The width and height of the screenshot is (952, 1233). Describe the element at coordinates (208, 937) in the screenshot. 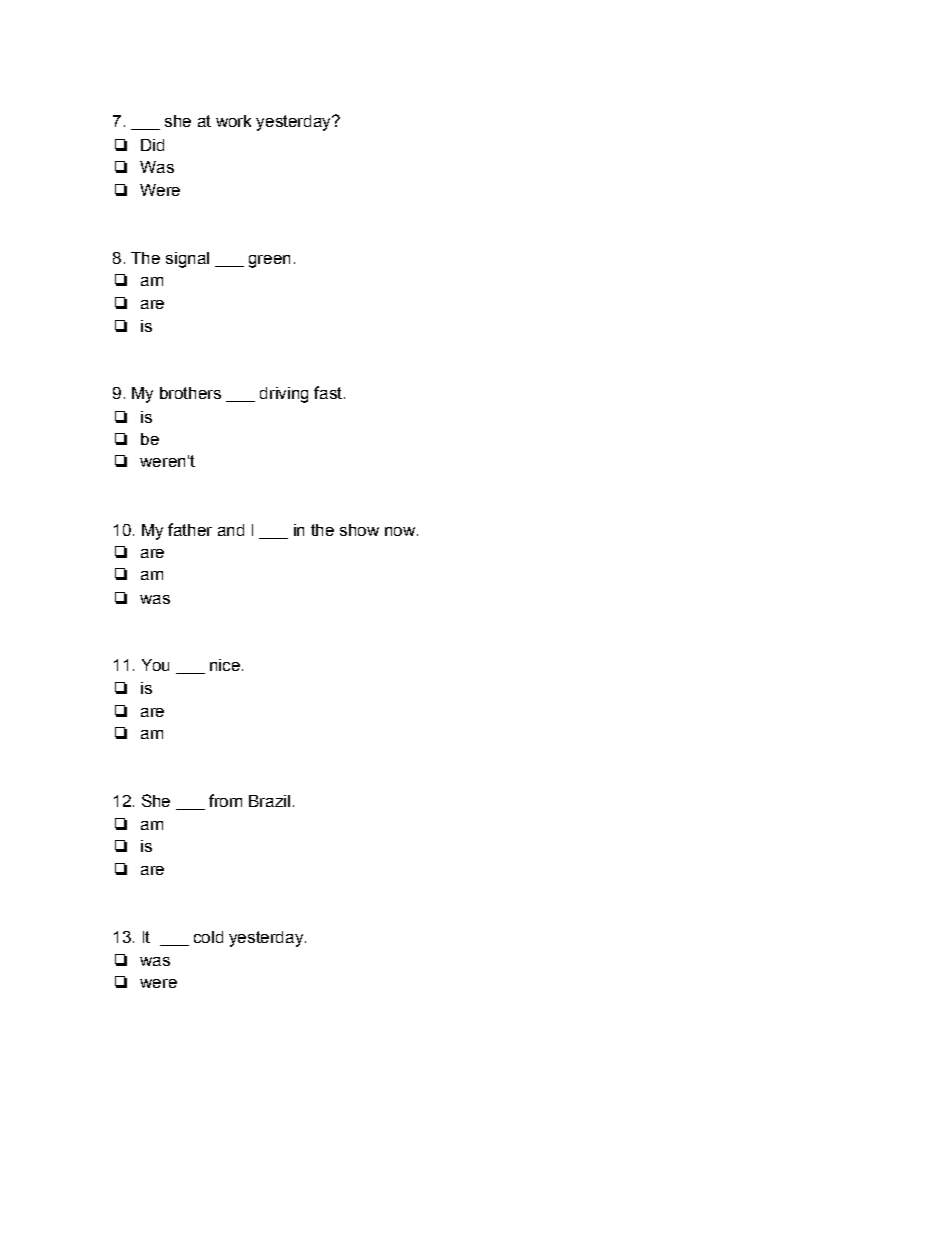

I see `cold` at that location.
